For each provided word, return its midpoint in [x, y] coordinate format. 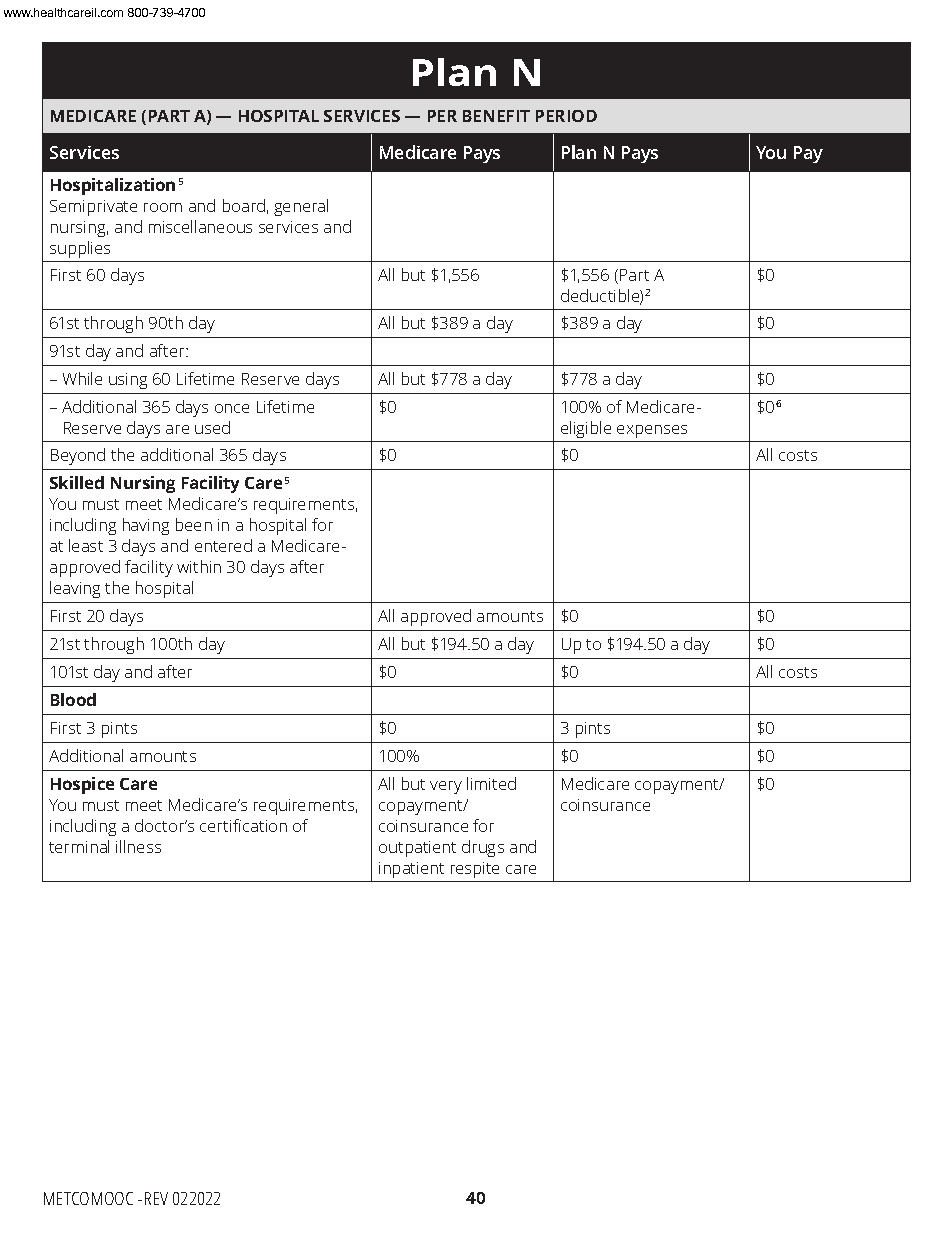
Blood [73, 699]
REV [156, 1198]
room [163, 207]
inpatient [411, 870]
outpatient [417, 849]
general [301, 207]
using [128, 381]
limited [491, 783]
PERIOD [566, 116]
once [232, 408]
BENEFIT [496, 116]
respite [475, 870]
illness [138, 846]
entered [223, 545]
